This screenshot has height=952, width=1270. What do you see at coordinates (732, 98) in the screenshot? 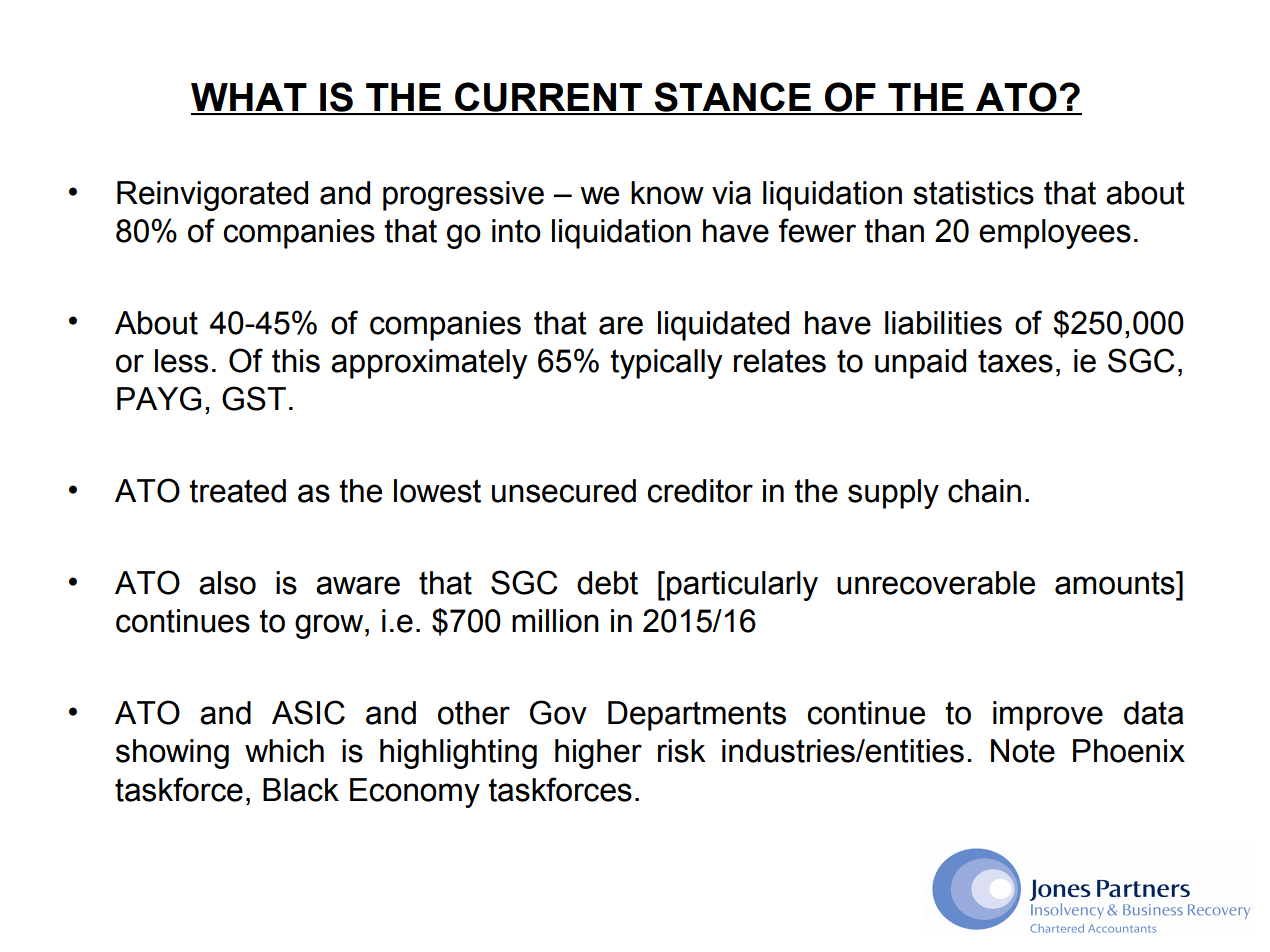
I see `STANCE` at bounding box center [732, 98].
